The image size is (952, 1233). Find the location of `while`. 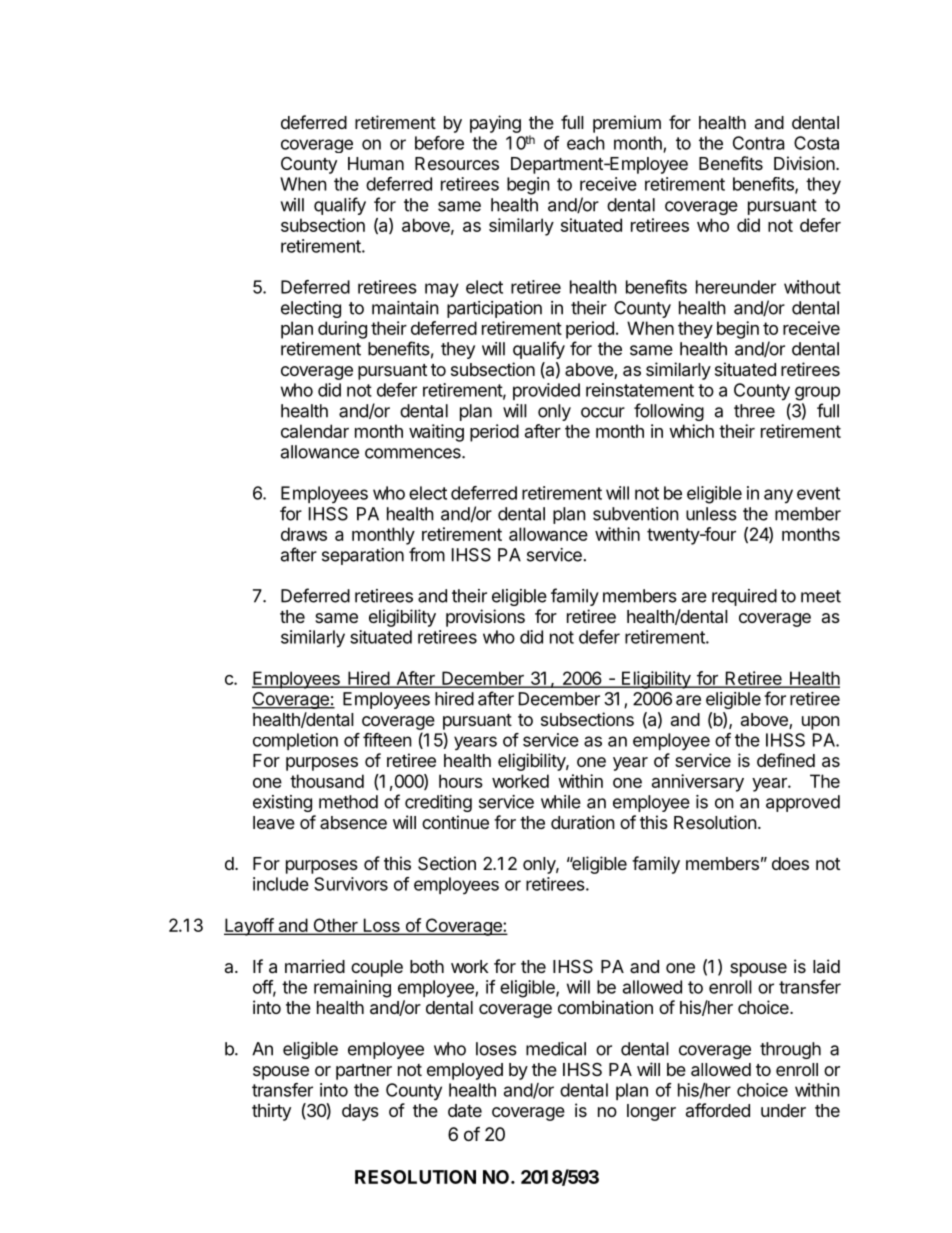

while is located at coordinates (561, 802).
